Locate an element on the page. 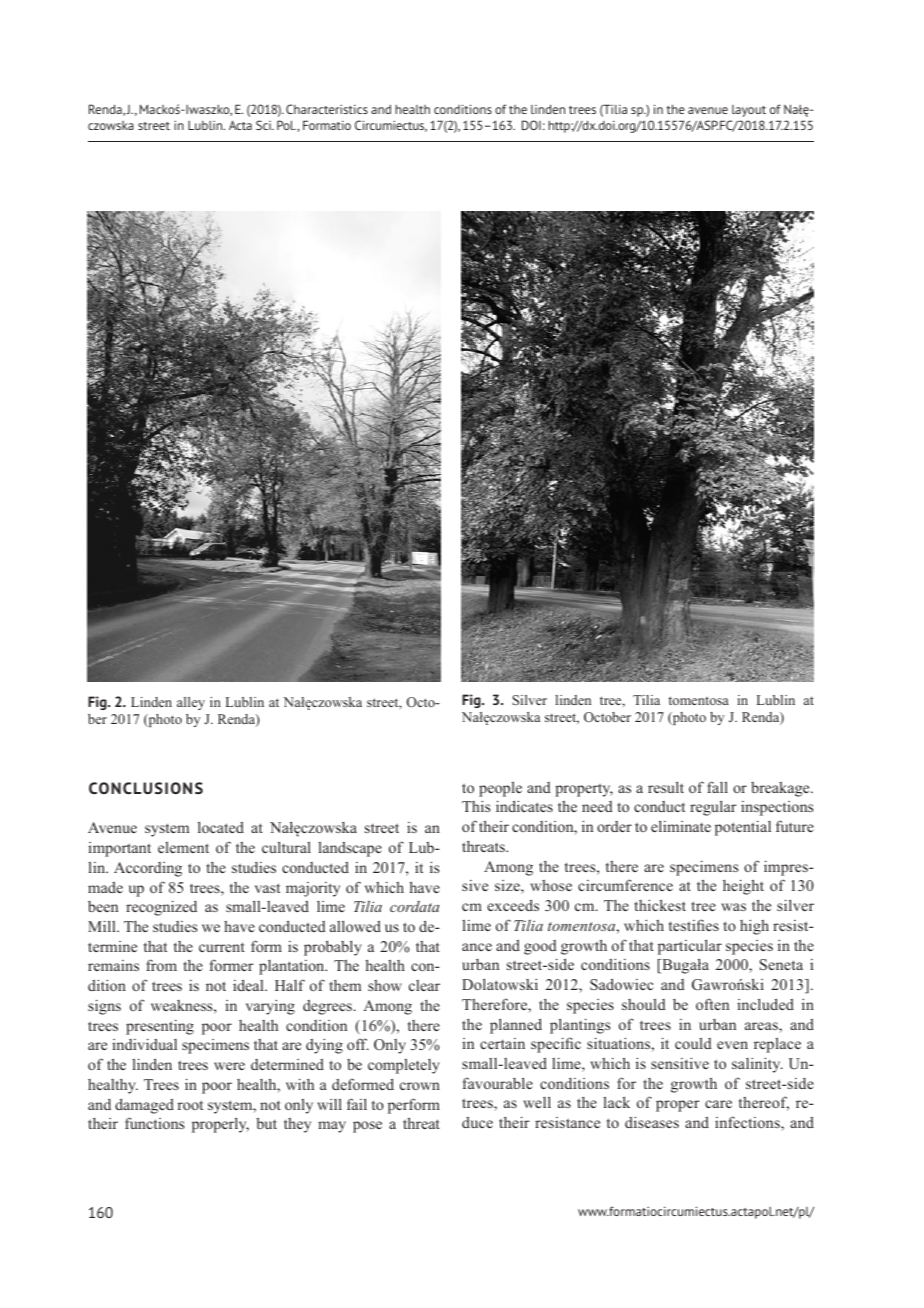  Sci is located at coordinates (264, 125).
